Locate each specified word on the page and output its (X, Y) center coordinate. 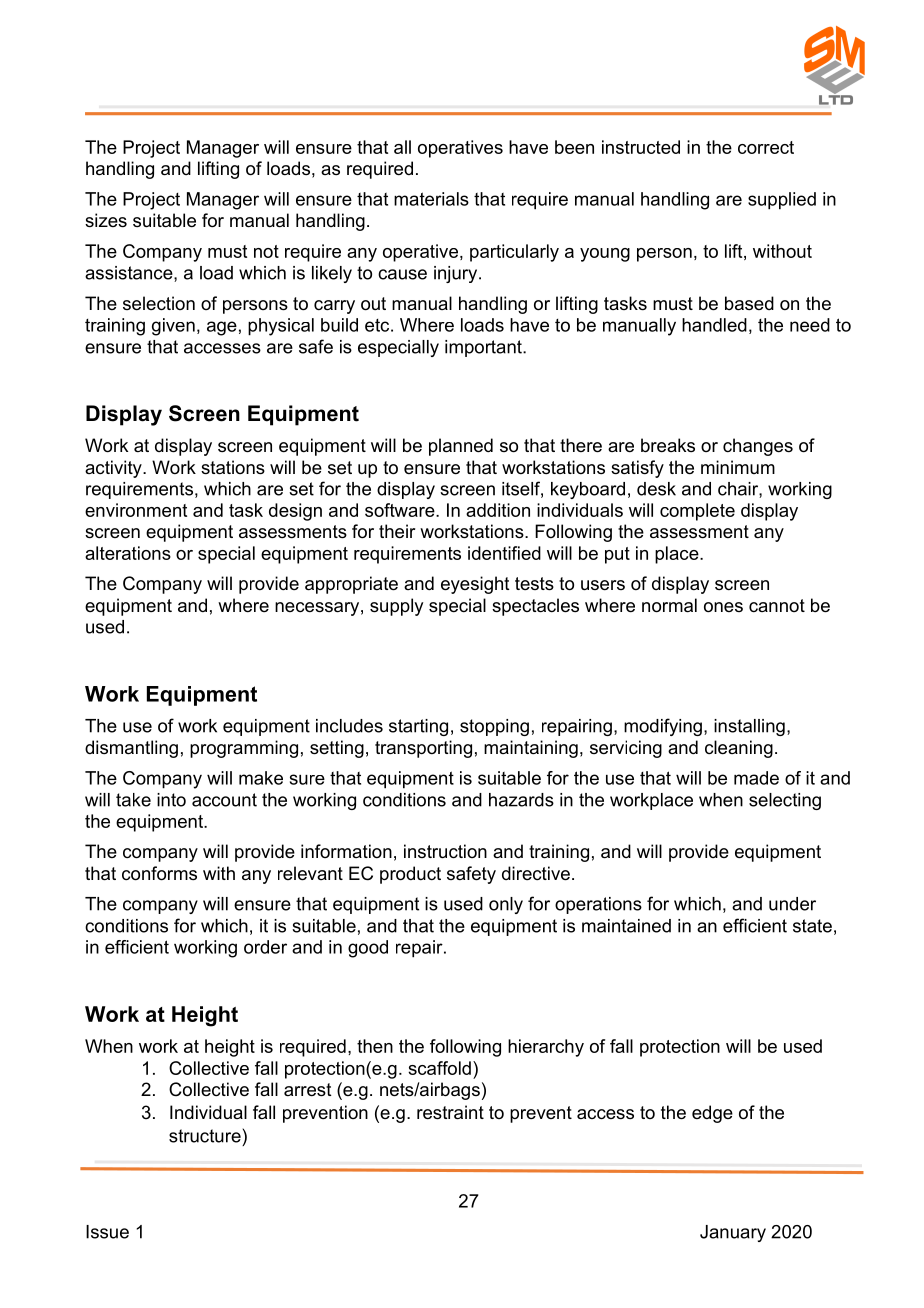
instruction (445, 851)
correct (766, 147)
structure (205, 1136)
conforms (159, 873)
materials (431, 199)
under (792, 904)
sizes (106, 220)
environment (136, 510)
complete (697, 512)
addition (498, 510)
